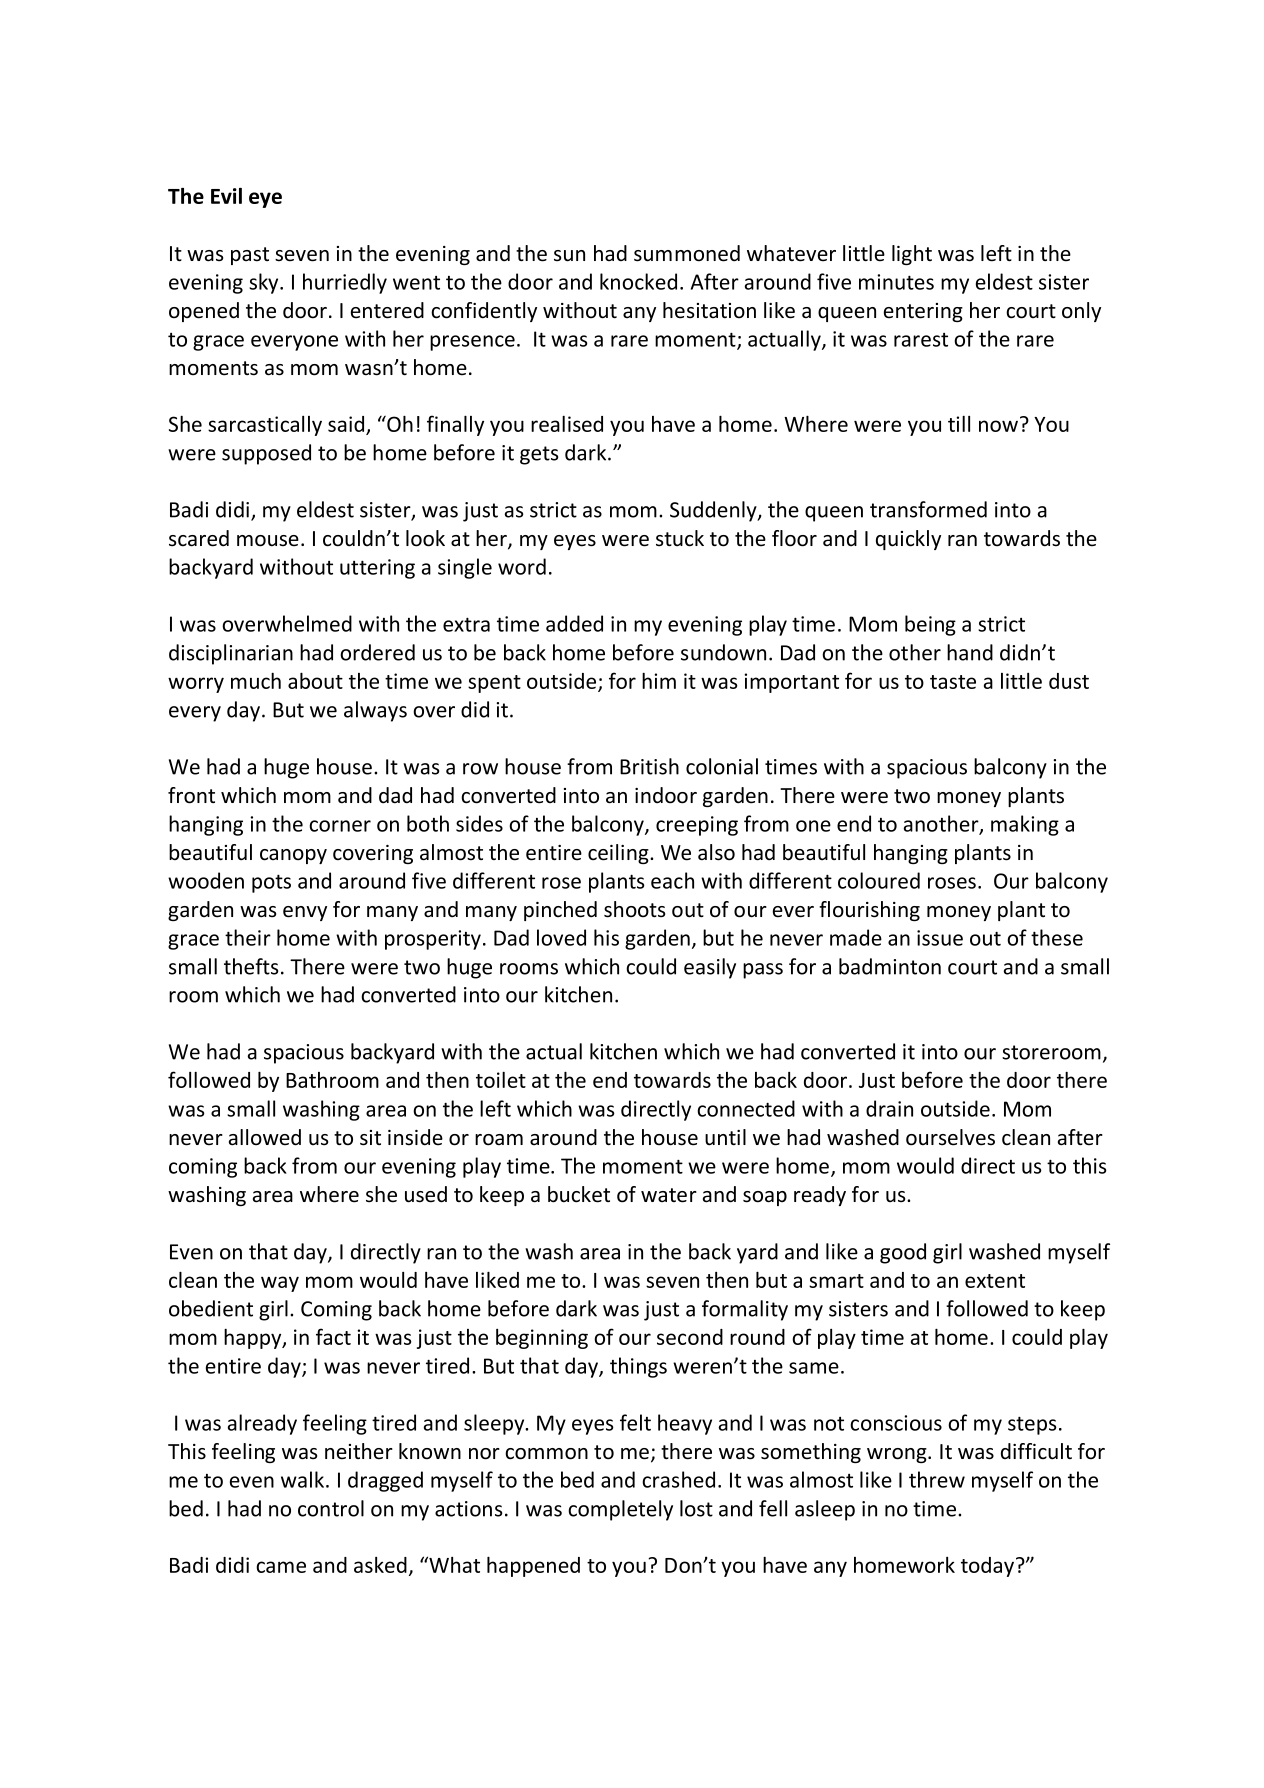 This image has height=1788, width=1264. What do you see at coordinates (672, 880) in the image?
I see `each` at bounding box center [672, 880].
